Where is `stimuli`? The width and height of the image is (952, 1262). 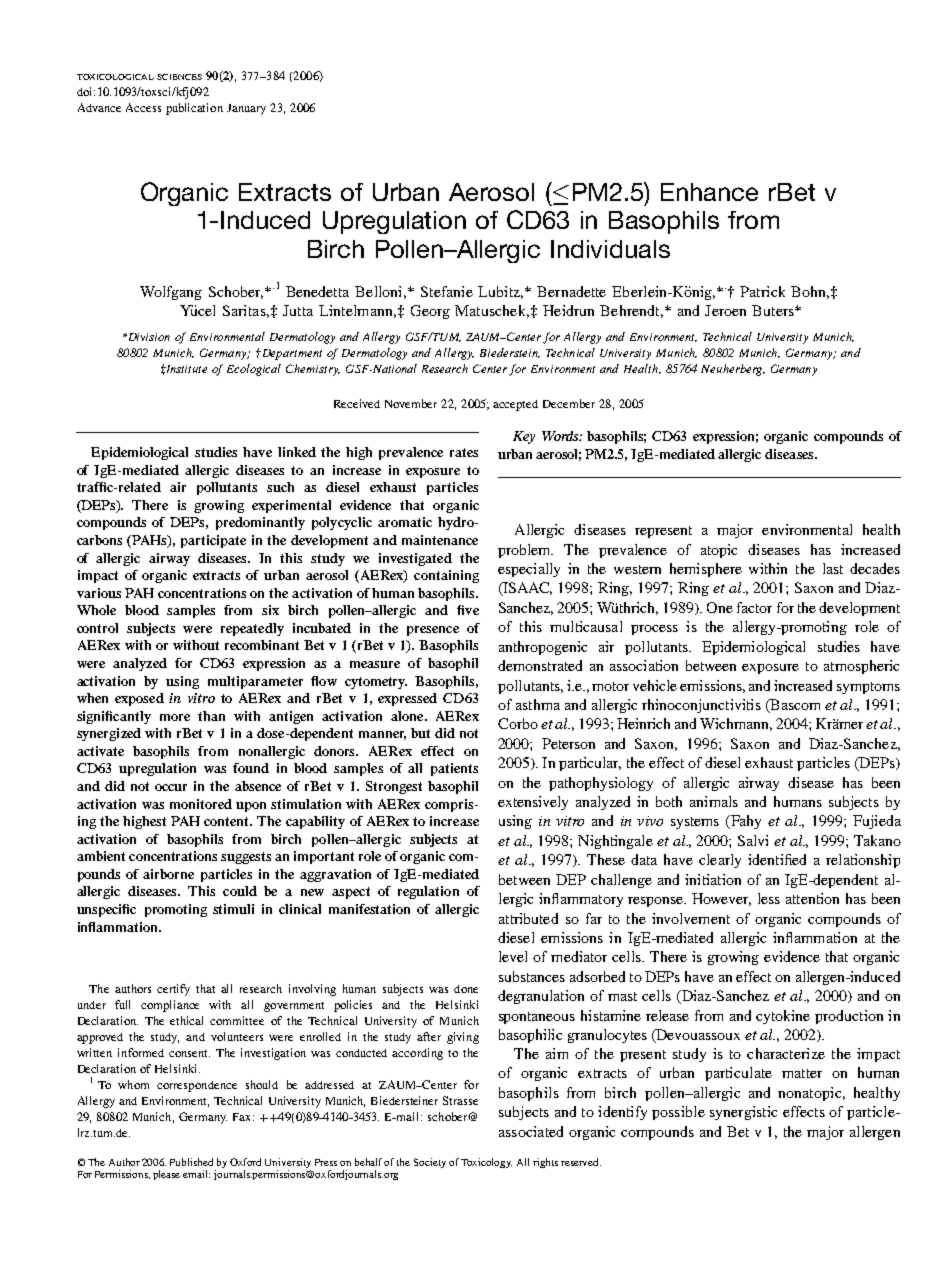
stimuli is located at coordinates (233, 909).
